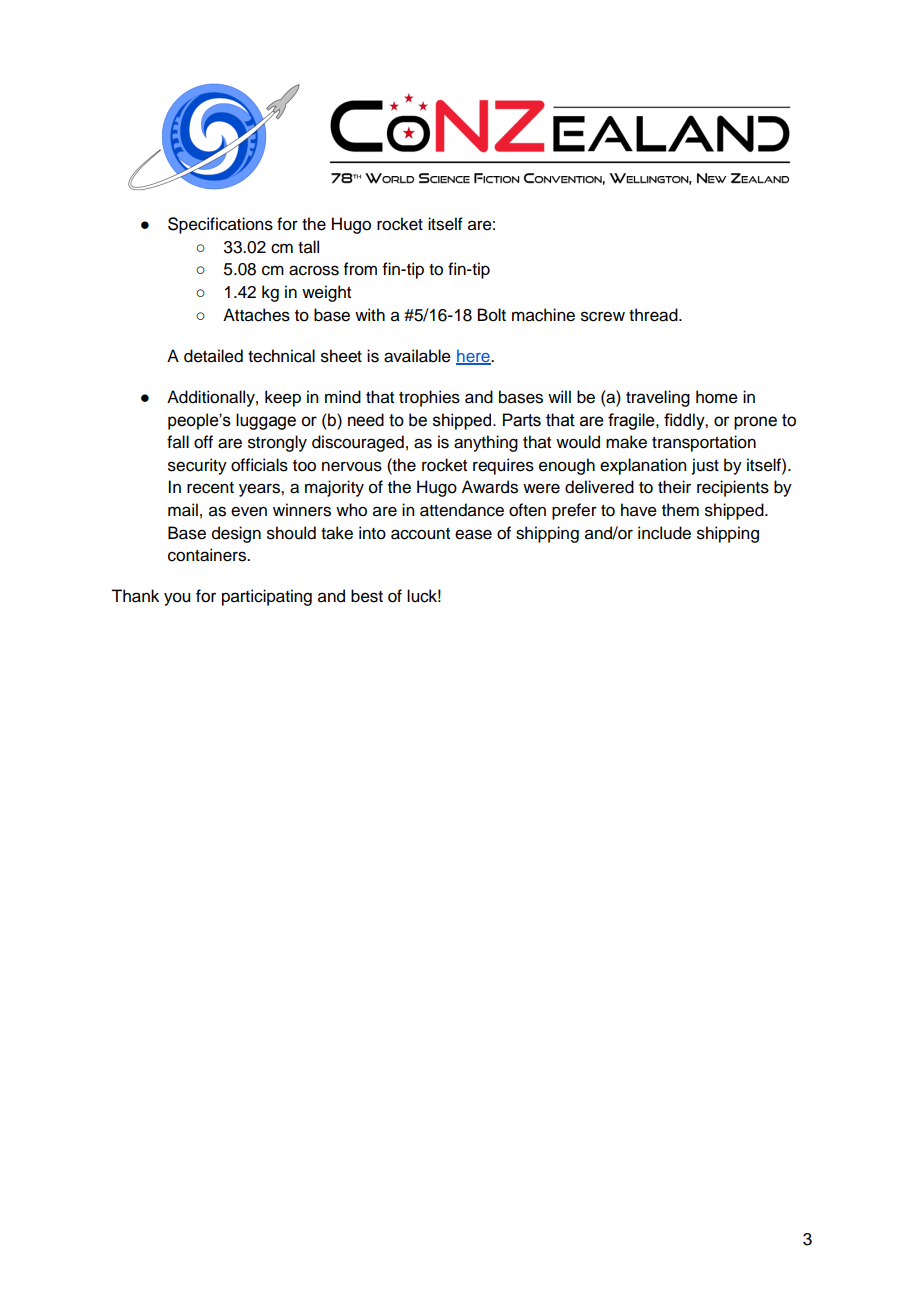 The height and width of the screenshot is (1307, 924). What do you see at coordinates (367, 596) in the screenshot?
I see `best` at bounding box center [367, 596].
